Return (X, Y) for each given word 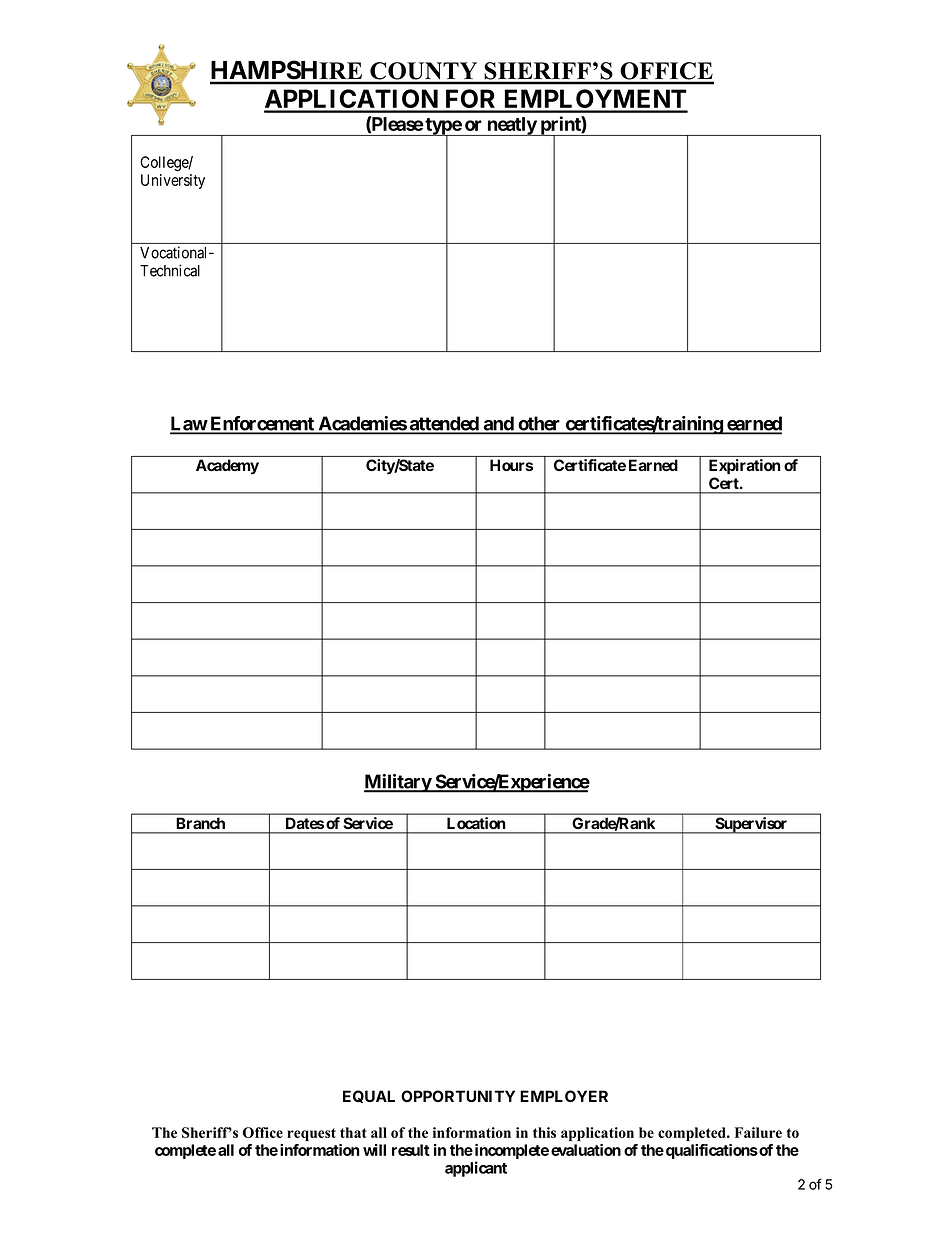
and (498, 424)
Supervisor (751, 825)
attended (444, 424)
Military (398, 783)
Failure (758, 1132)
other (539, 424)
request (311, 1134)
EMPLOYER (564, 1096)
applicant (476, 1169)
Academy (227, 467)
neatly (511, 126)
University (173, 181)
